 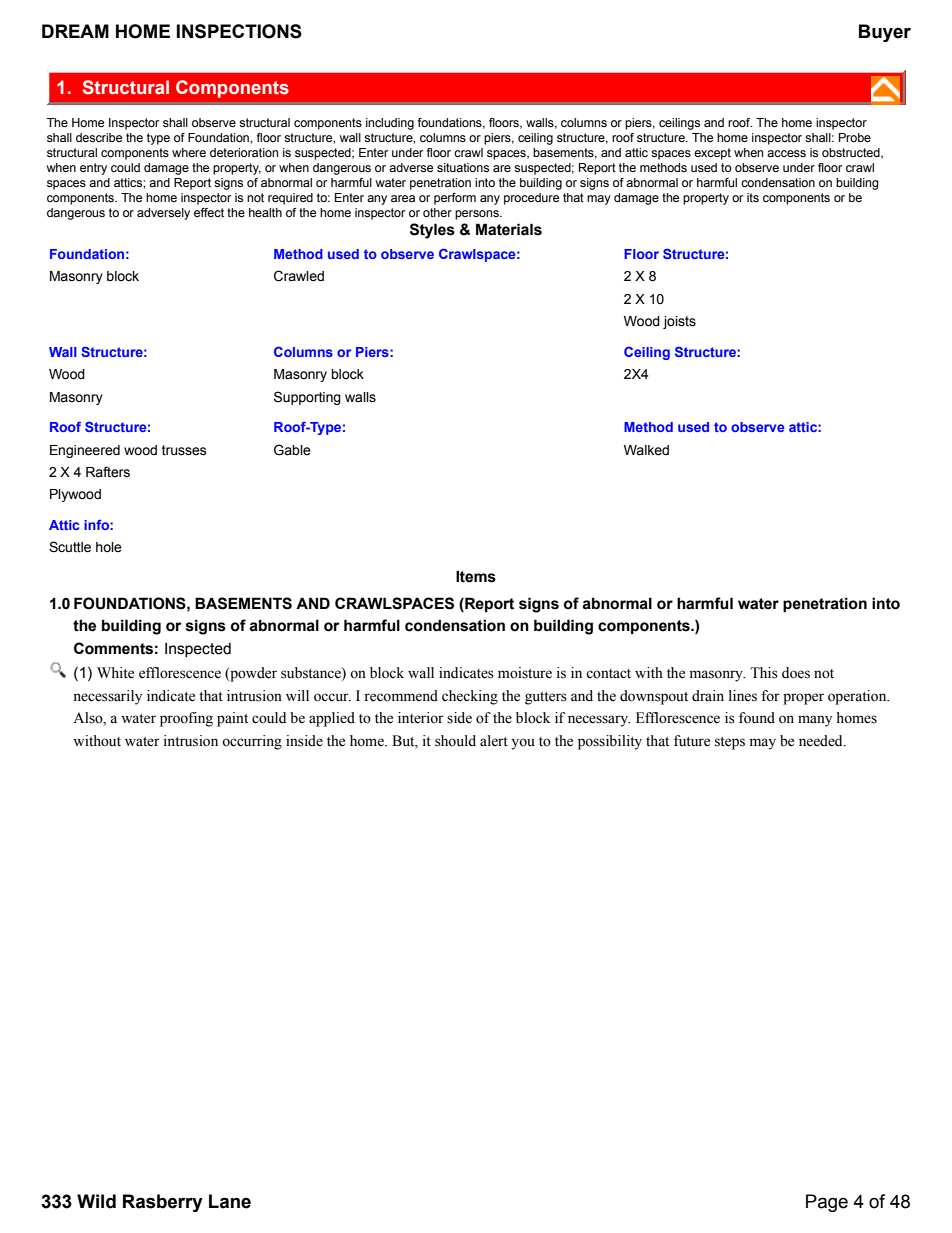 What do you see at coordinates (230, 1201) in the screenshot?
I see `Lane` at bounding box center [230, 1201].
